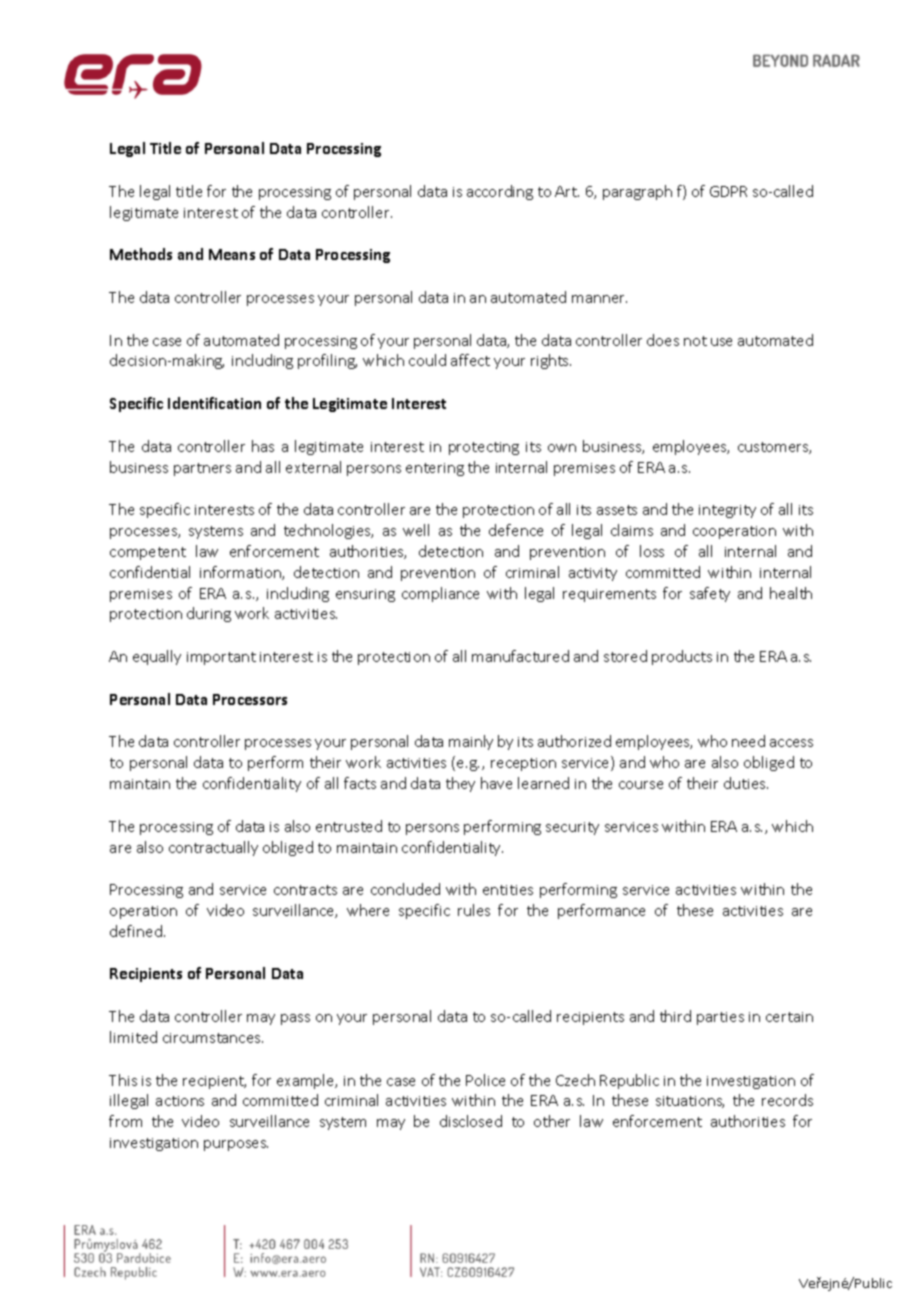 Image resolution: width=924 pixels, height=1308 pixels. I want to click on manufactured, so click(520, 656).
